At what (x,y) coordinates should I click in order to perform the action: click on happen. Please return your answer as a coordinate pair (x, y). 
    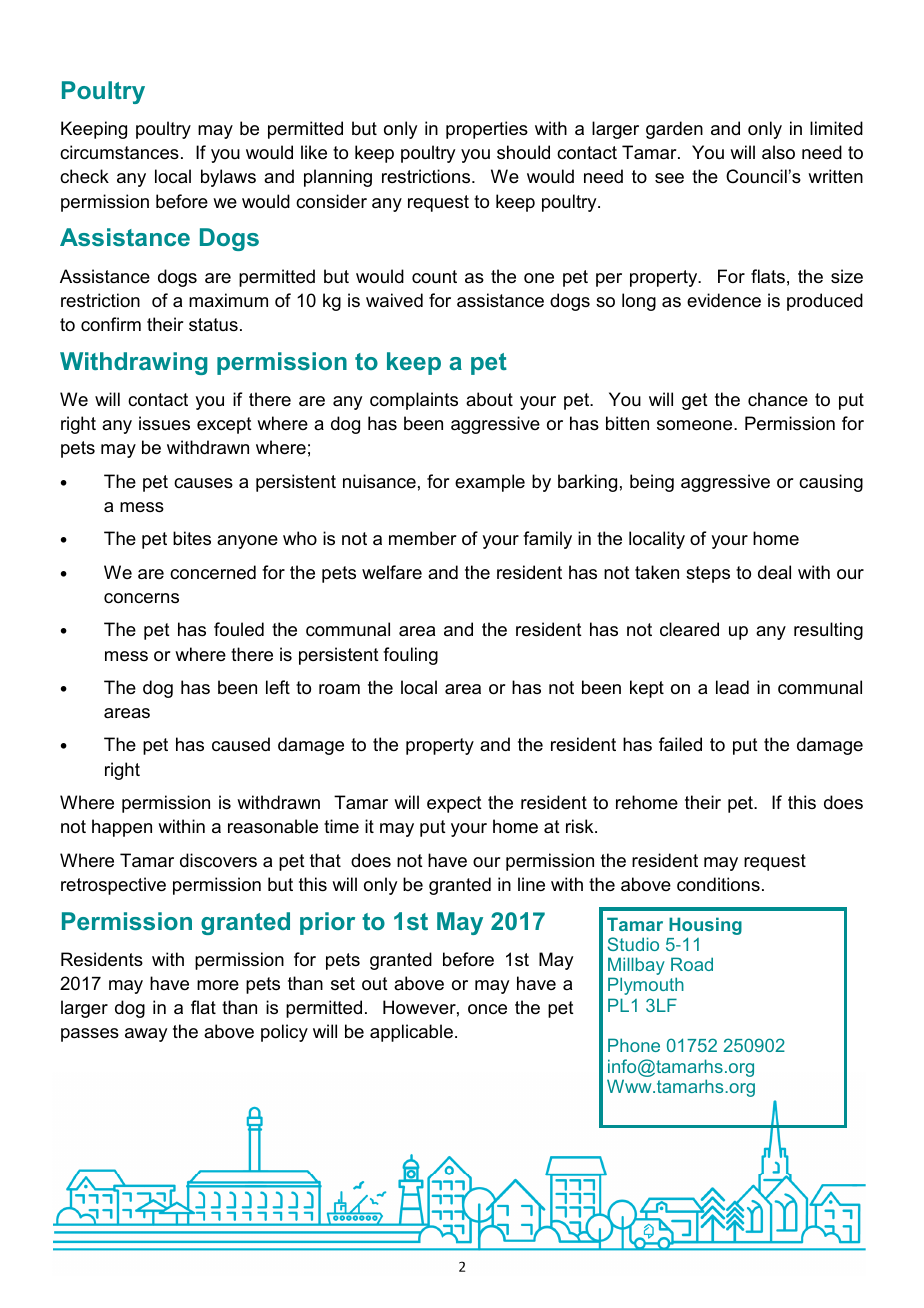
    Looking at the image, I should click on (122, 828).
